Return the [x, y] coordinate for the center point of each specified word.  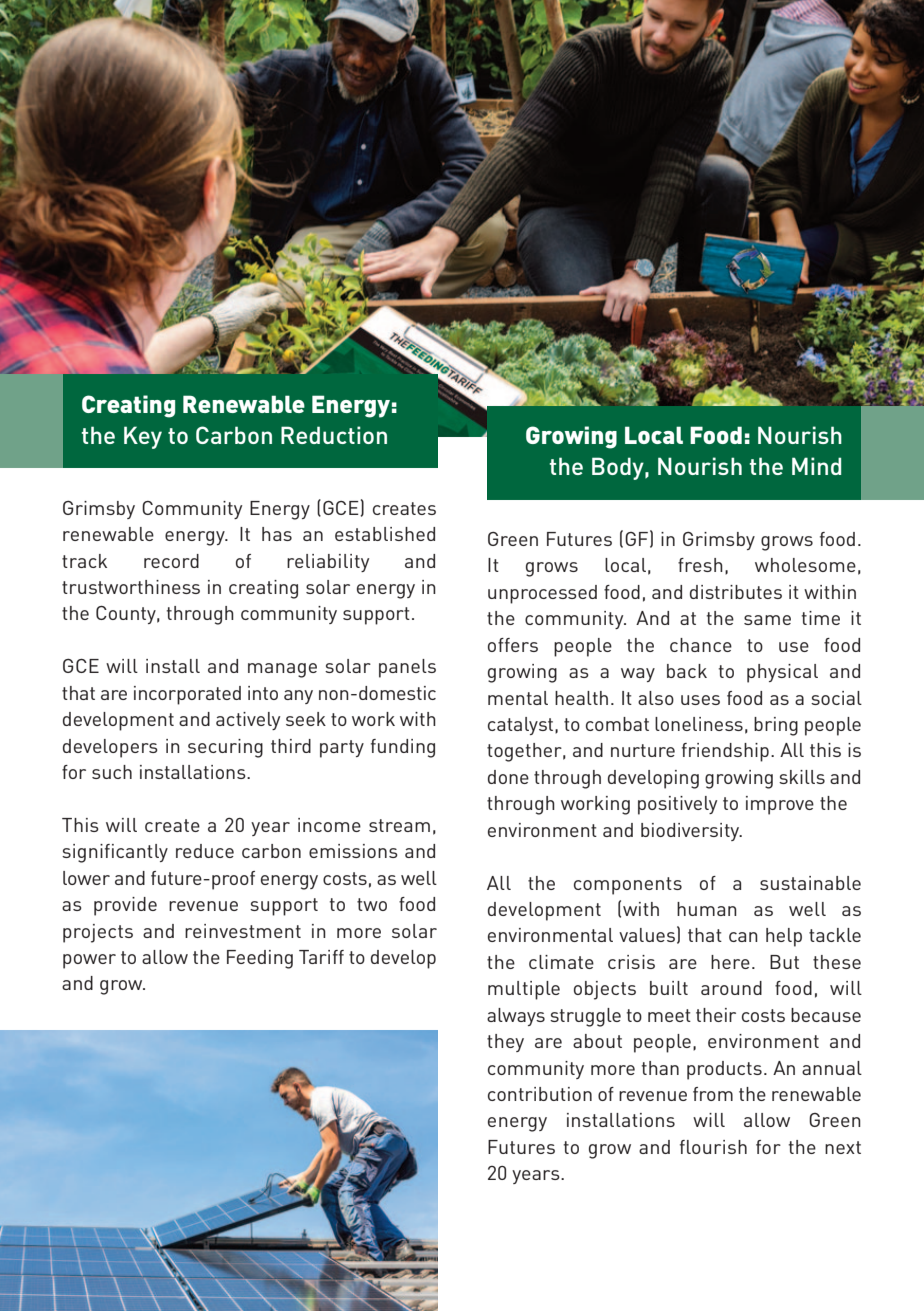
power [89, 961]
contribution [540, 1094]
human [707, 909]
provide [125, 906]
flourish [713, 1147]
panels [407, 668]
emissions [353, 851]
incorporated [187, 695]
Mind [816, 466]
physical [782, 673]
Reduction [334, 435]
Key [143, 437]
